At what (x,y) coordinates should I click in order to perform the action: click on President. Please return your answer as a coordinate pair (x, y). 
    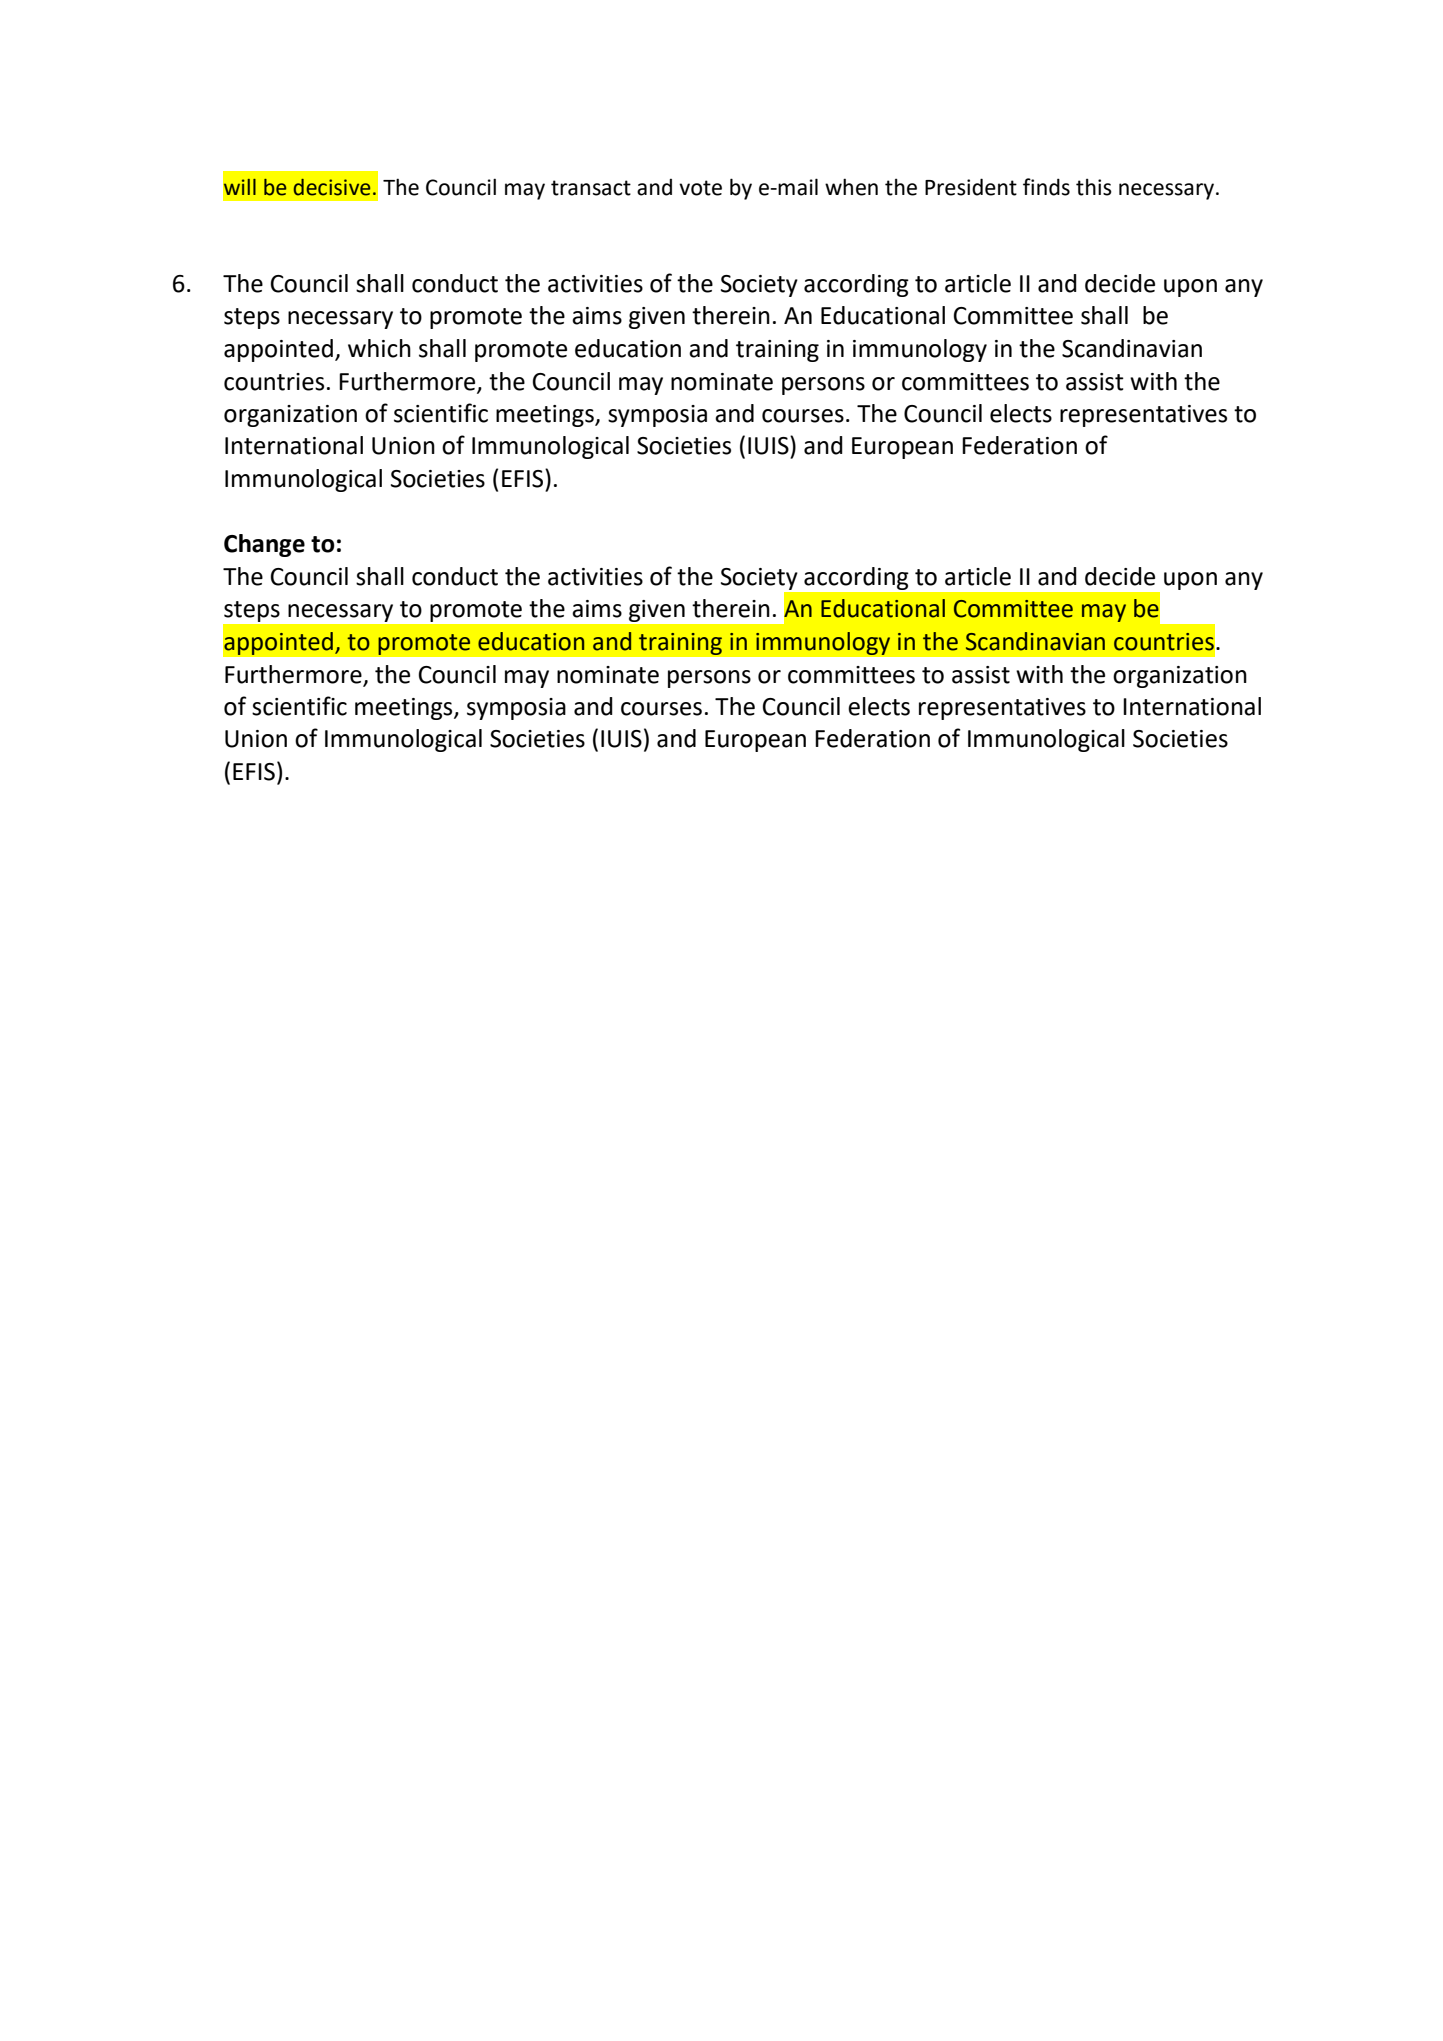
    Looking at the image, I should click on (971, 187).
